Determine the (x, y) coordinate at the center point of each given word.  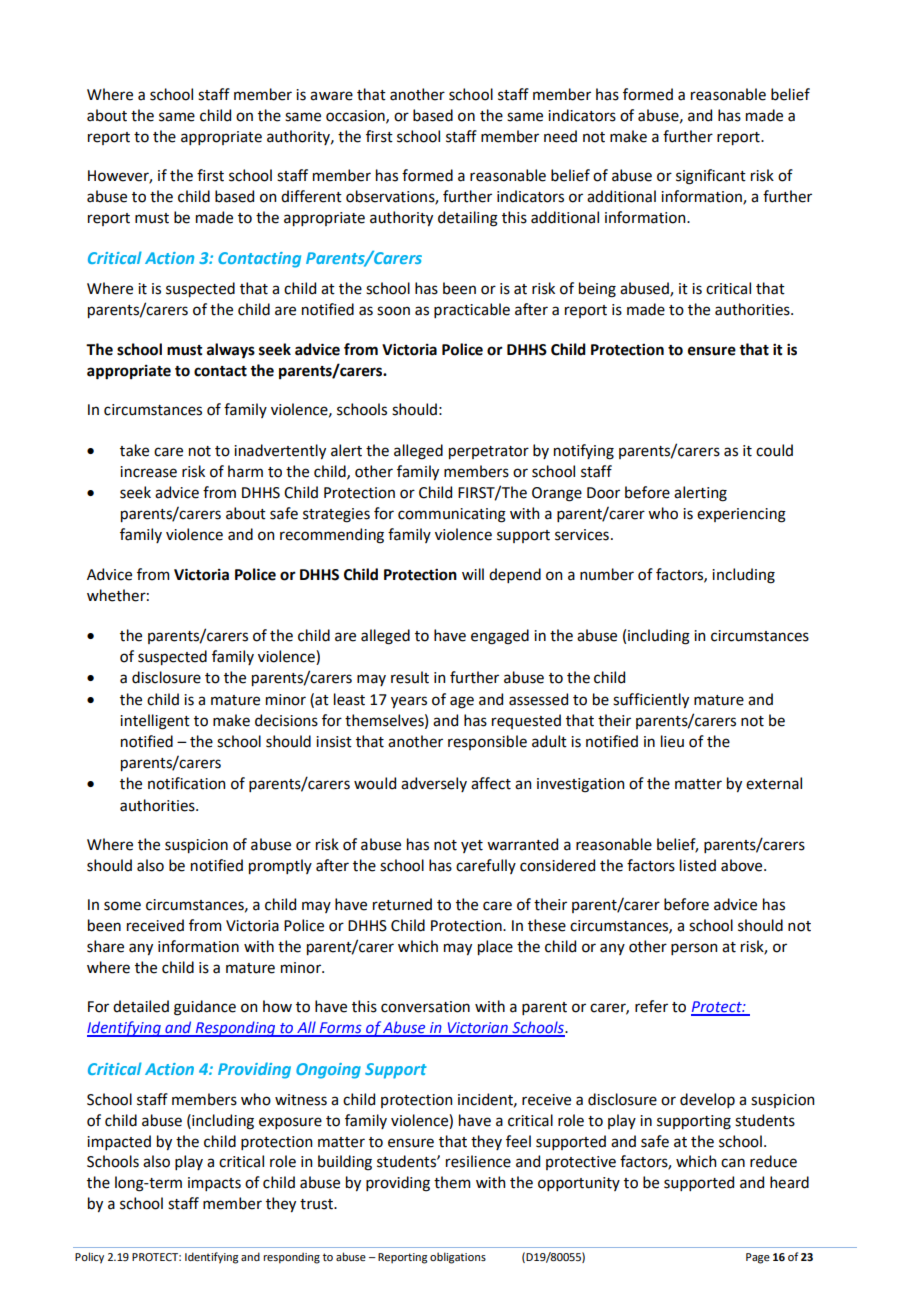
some (122, 906)
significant (711, 177)
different (311, 196)
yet (472, 846)
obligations (458, 1258)
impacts (214, 1184)
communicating (452, 515)
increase (148, 472)
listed (698, 865)
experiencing (741, 515)
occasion (356, 116)
